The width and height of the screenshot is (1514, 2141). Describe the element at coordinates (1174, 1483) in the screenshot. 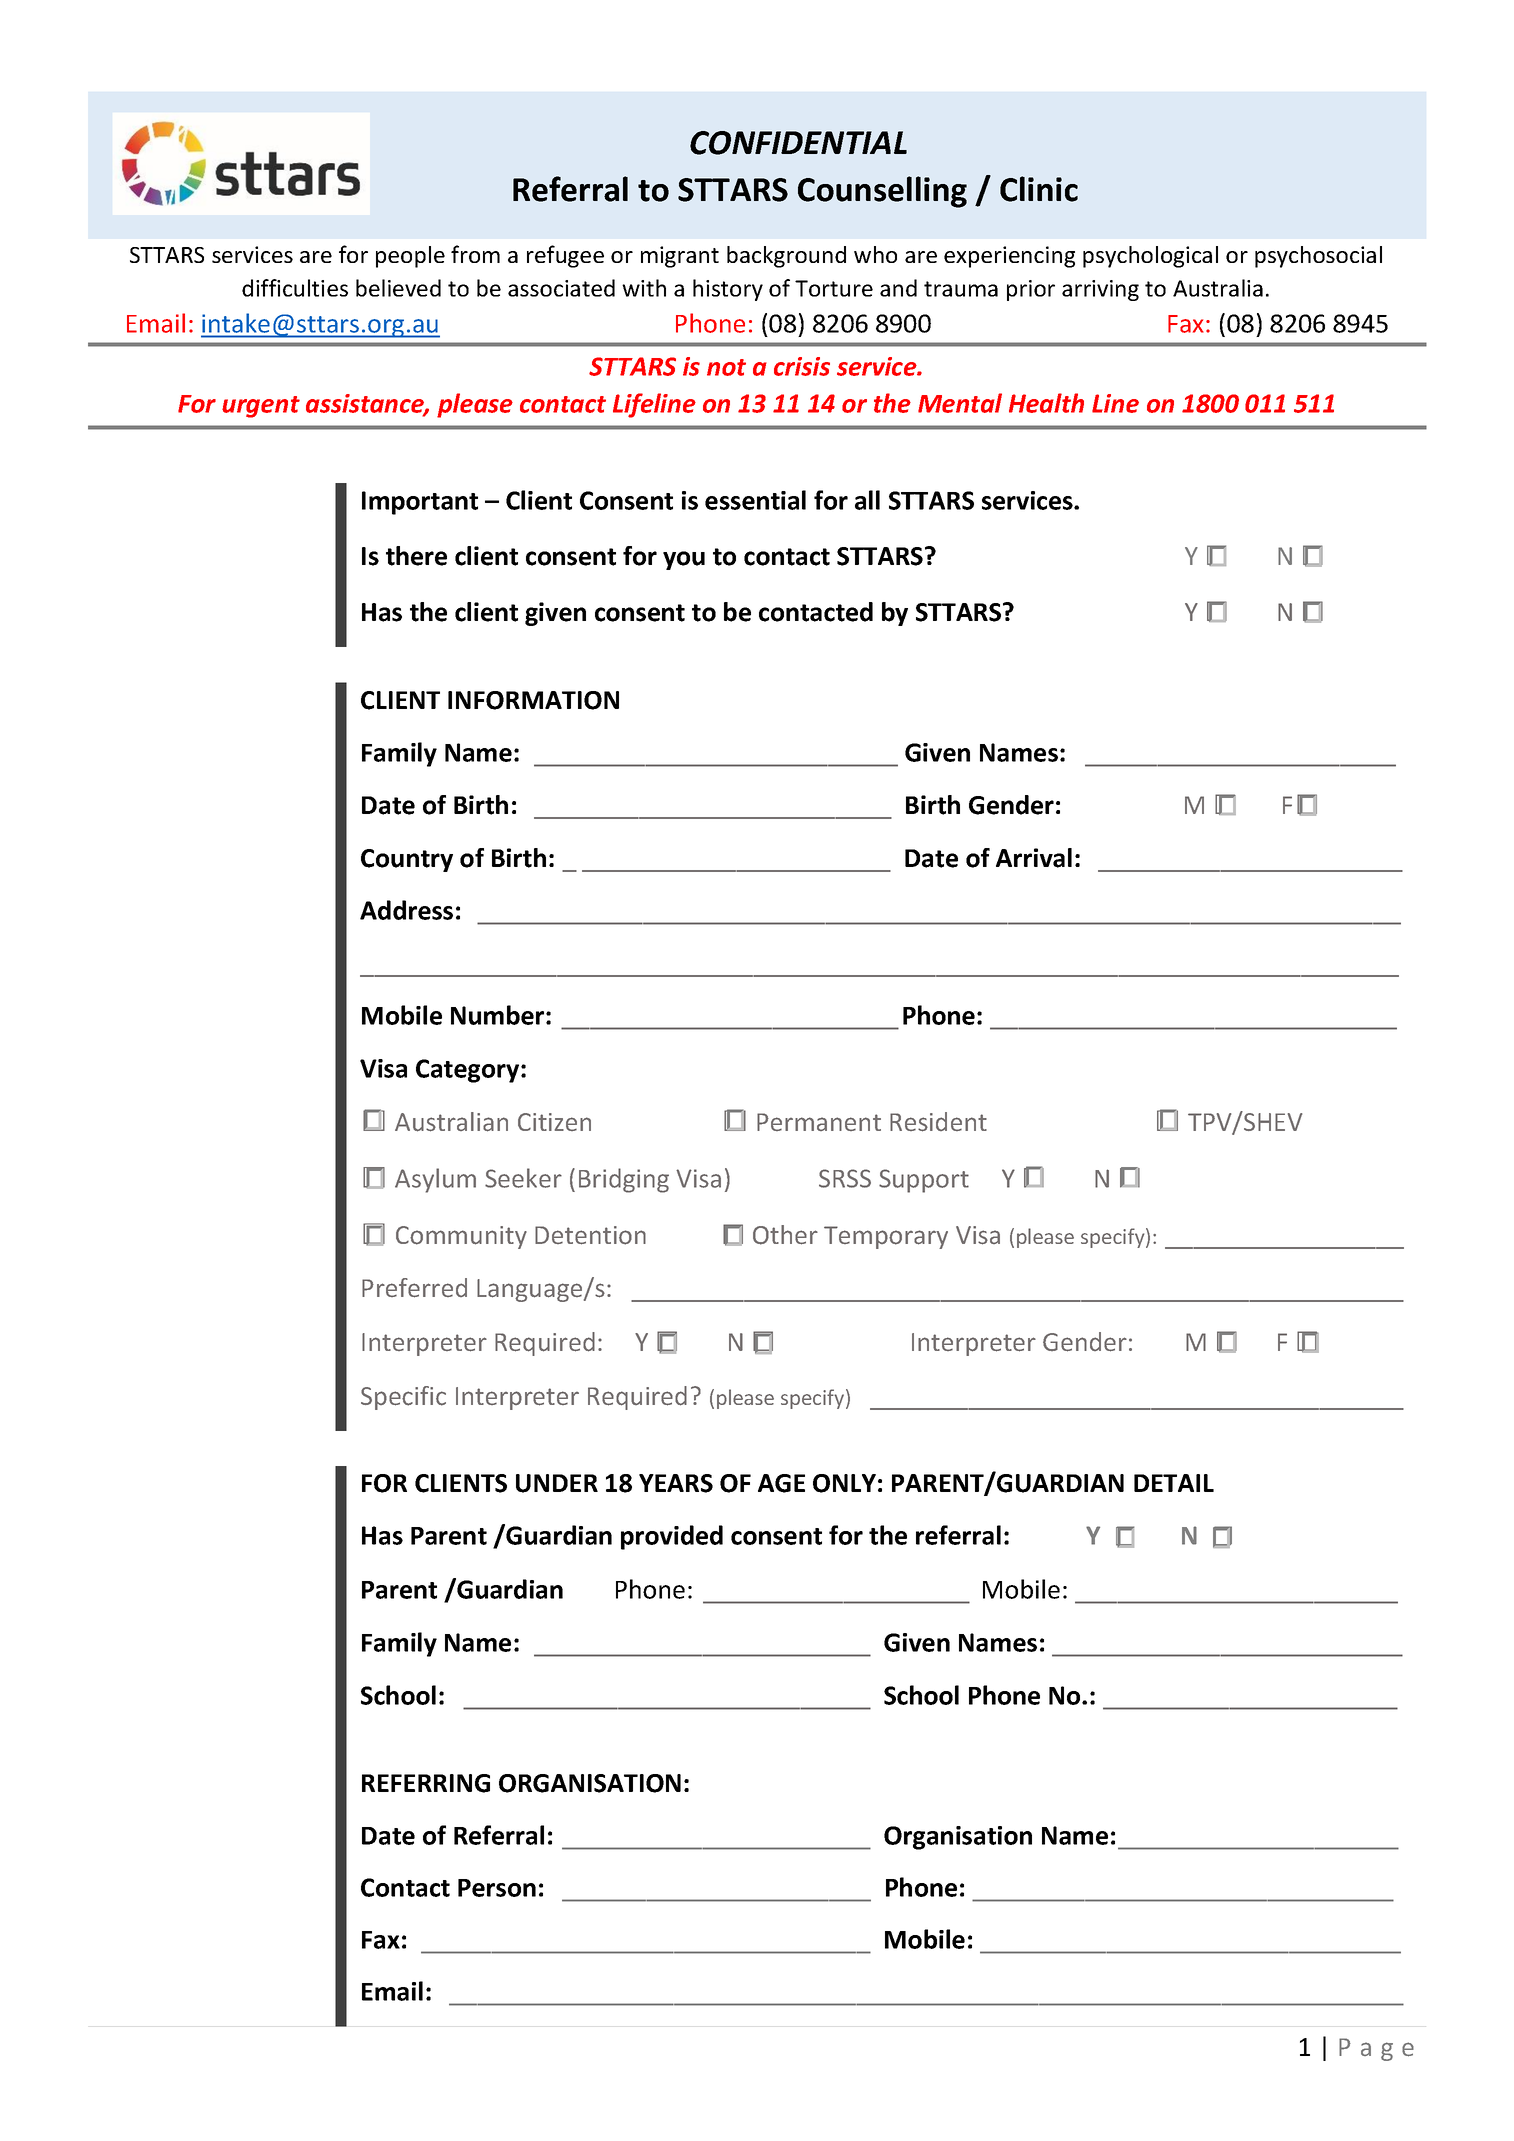

I see `DETAIL` at that location.
